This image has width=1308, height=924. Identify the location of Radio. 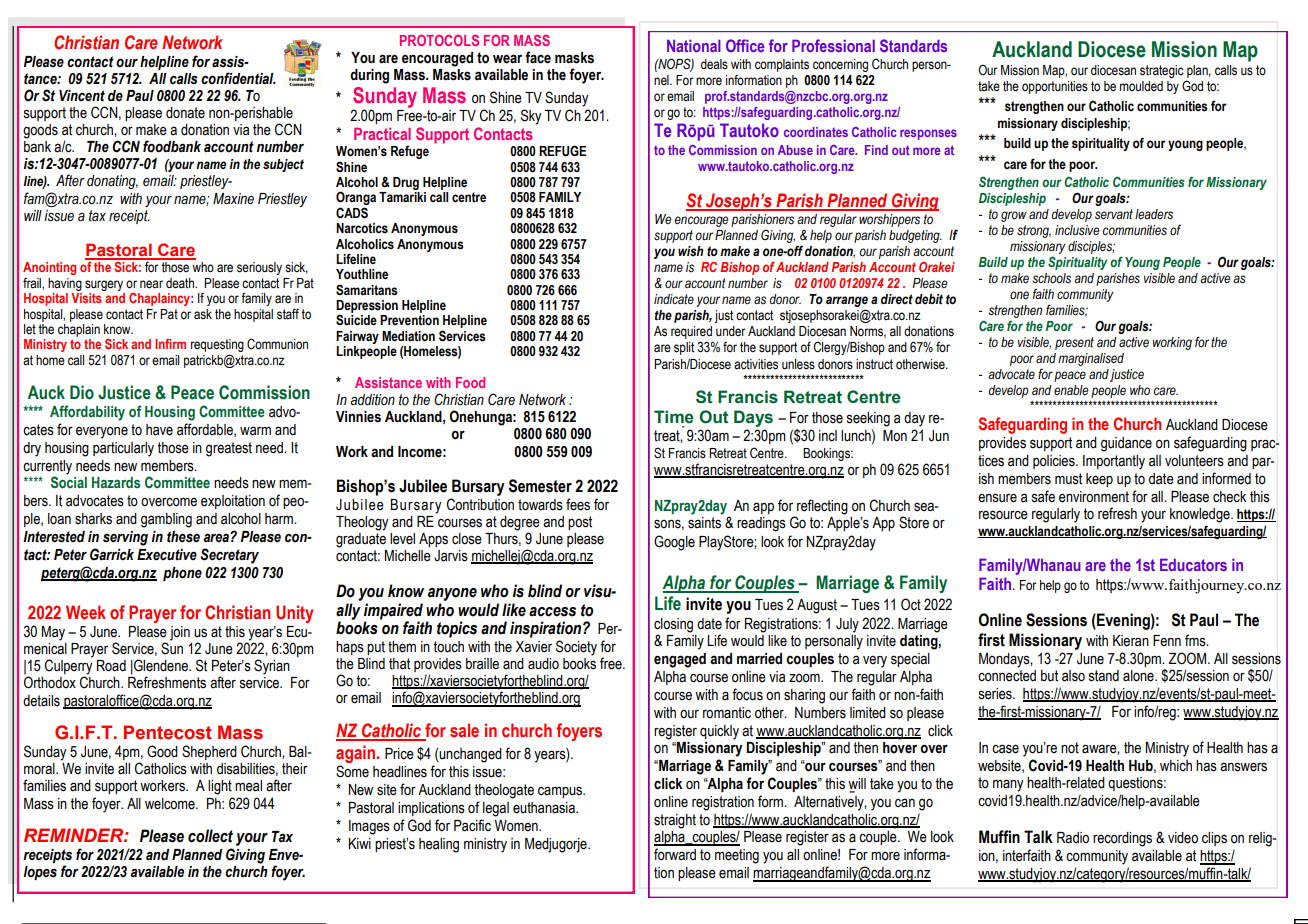
(1073, 838).
